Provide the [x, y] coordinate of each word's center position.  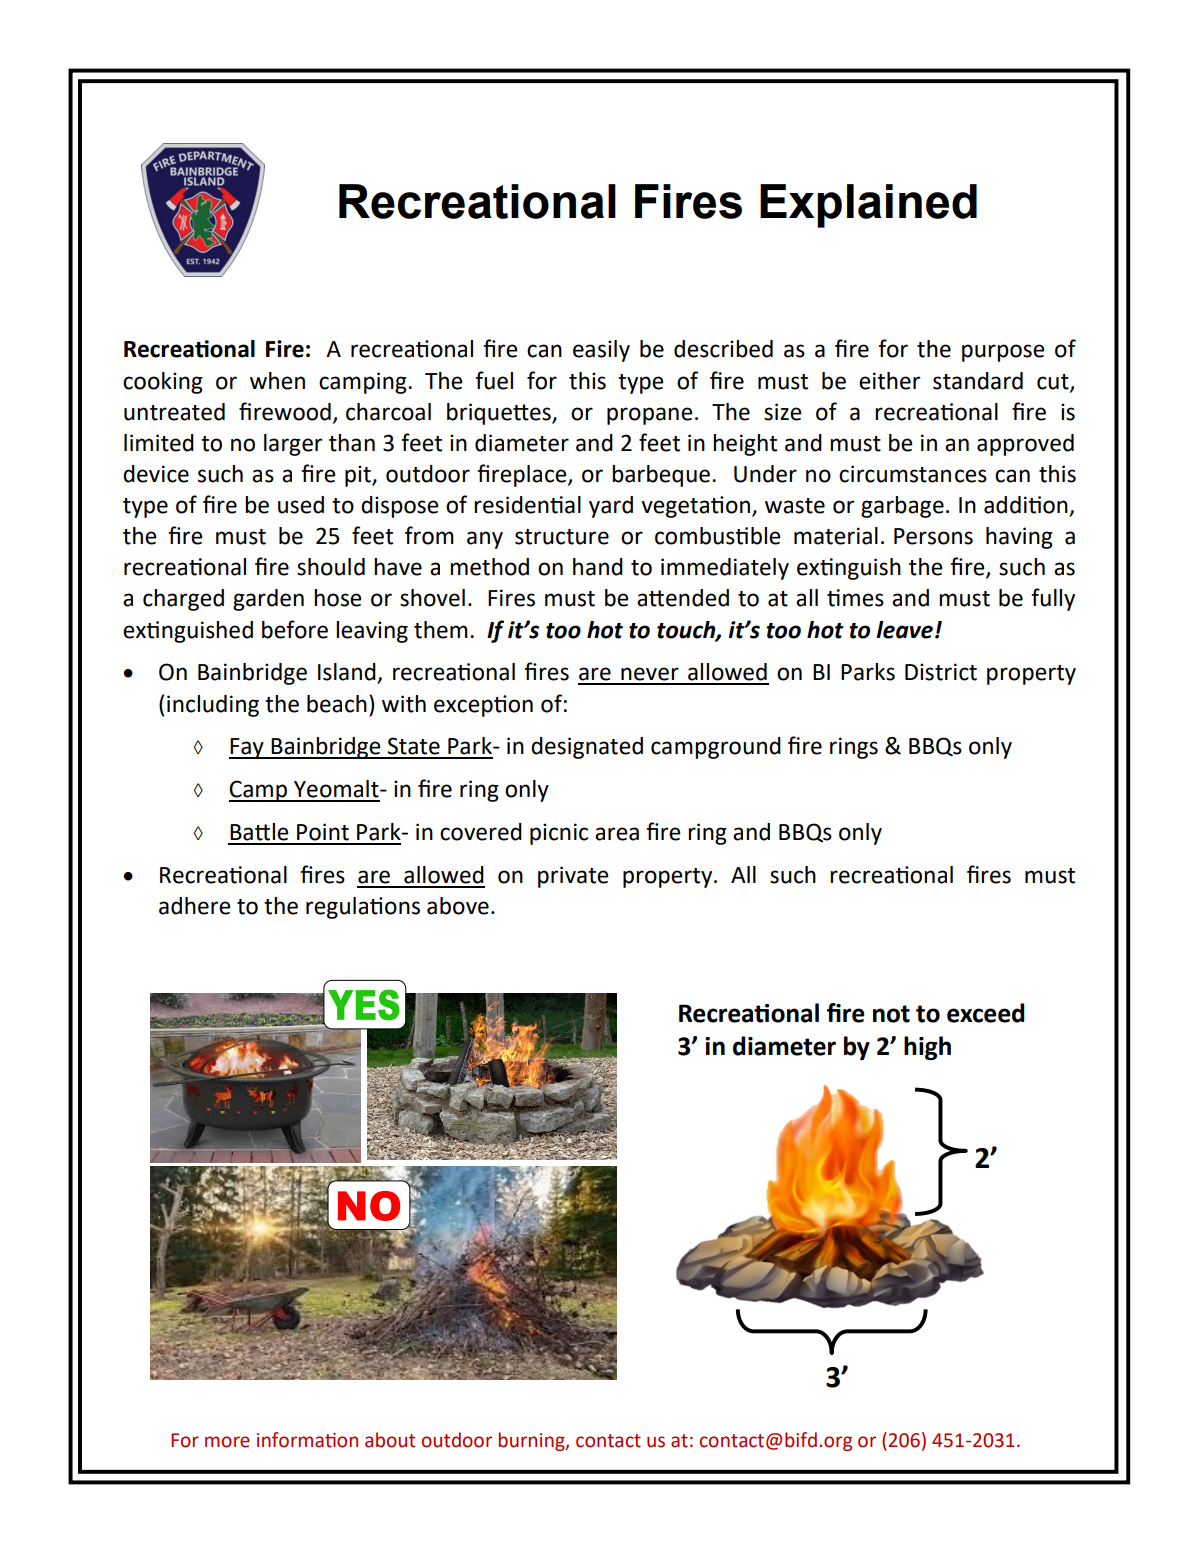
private [573, 877]
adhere [194, 906]
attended [683, 598]
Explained [868, 206]
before [295, 629]
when [277, 381]
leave [904, 630]
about [390, 1440]
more [227, 1442]
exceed [985, 1013]
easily [601, 351]
